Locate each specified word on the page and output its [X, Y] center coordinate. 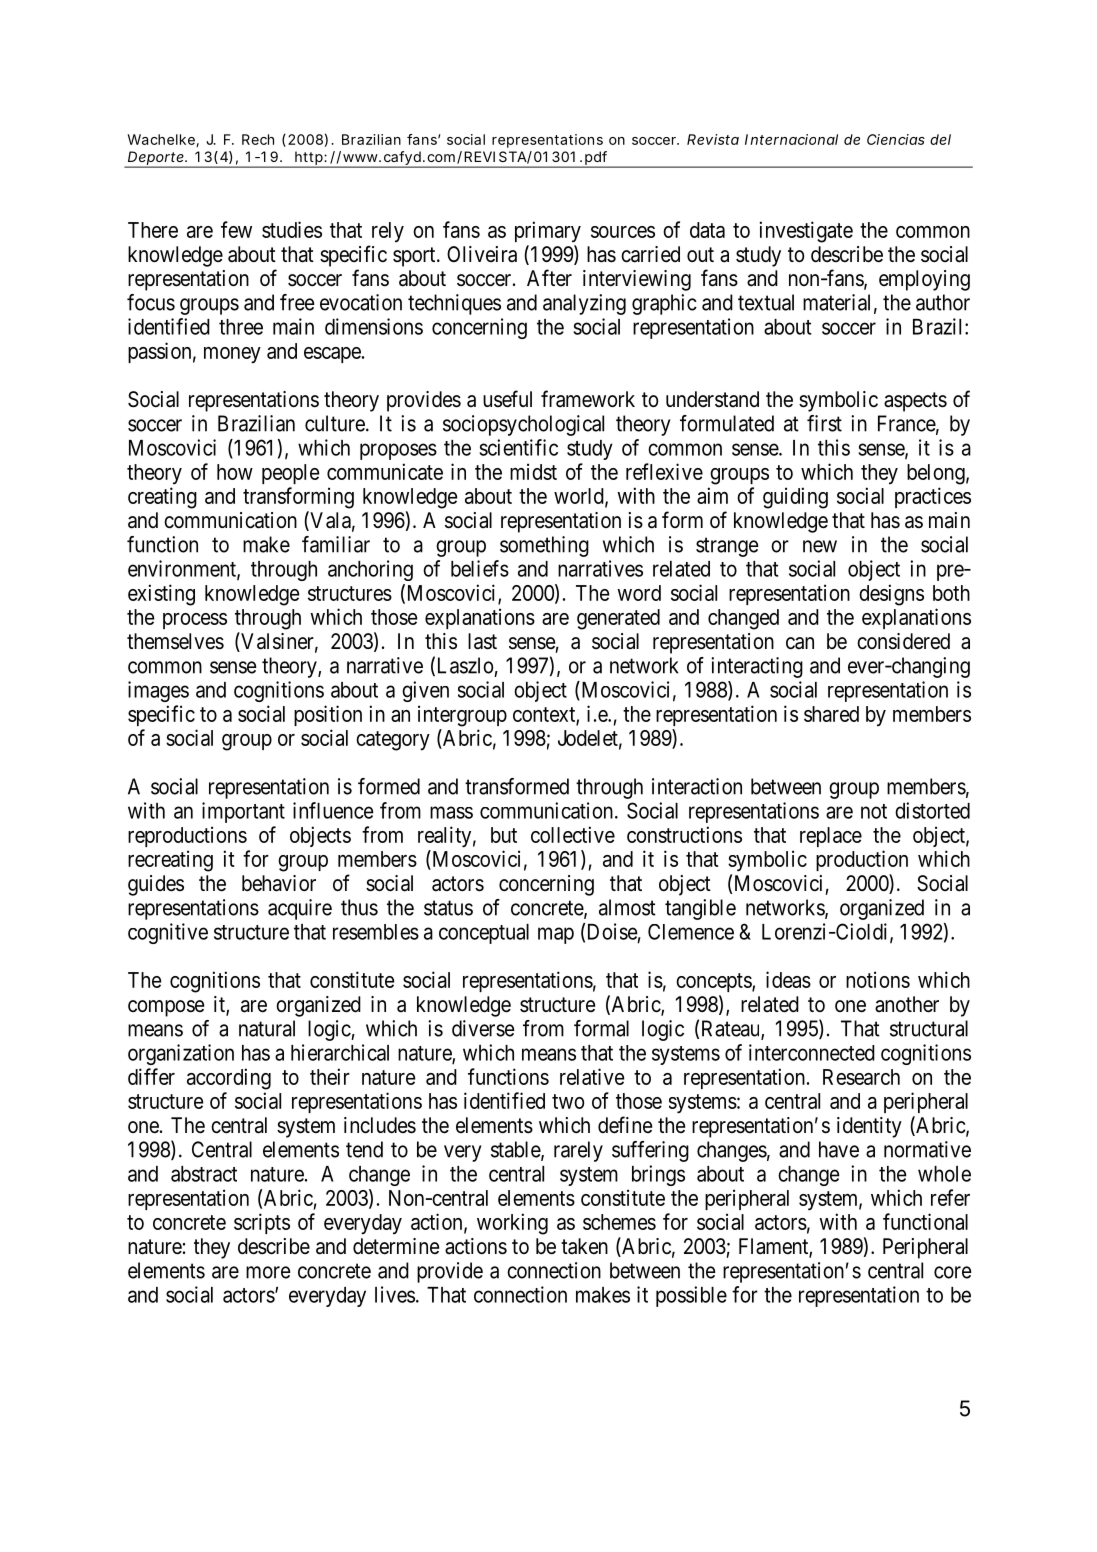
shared [831, 714]
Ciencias [896, 139]
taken [584, 1246]
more [268, 1272]
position [328, 715]
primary [548, 231]
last [482, 641]
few [236, 229]
